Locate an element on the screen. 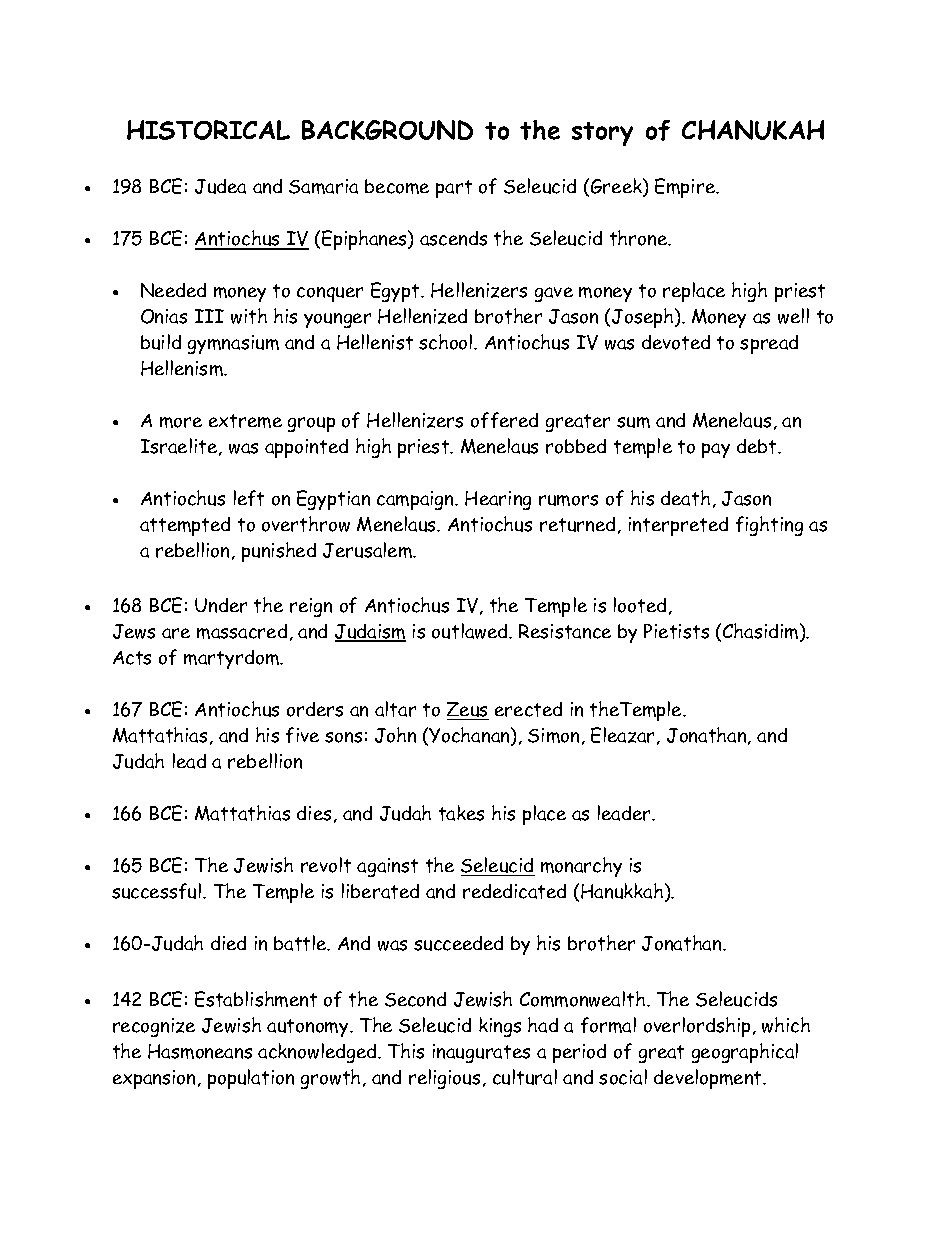 This screenshot has height=1233, width=952. HISTORICAL is located at coordinates (208, 130).
